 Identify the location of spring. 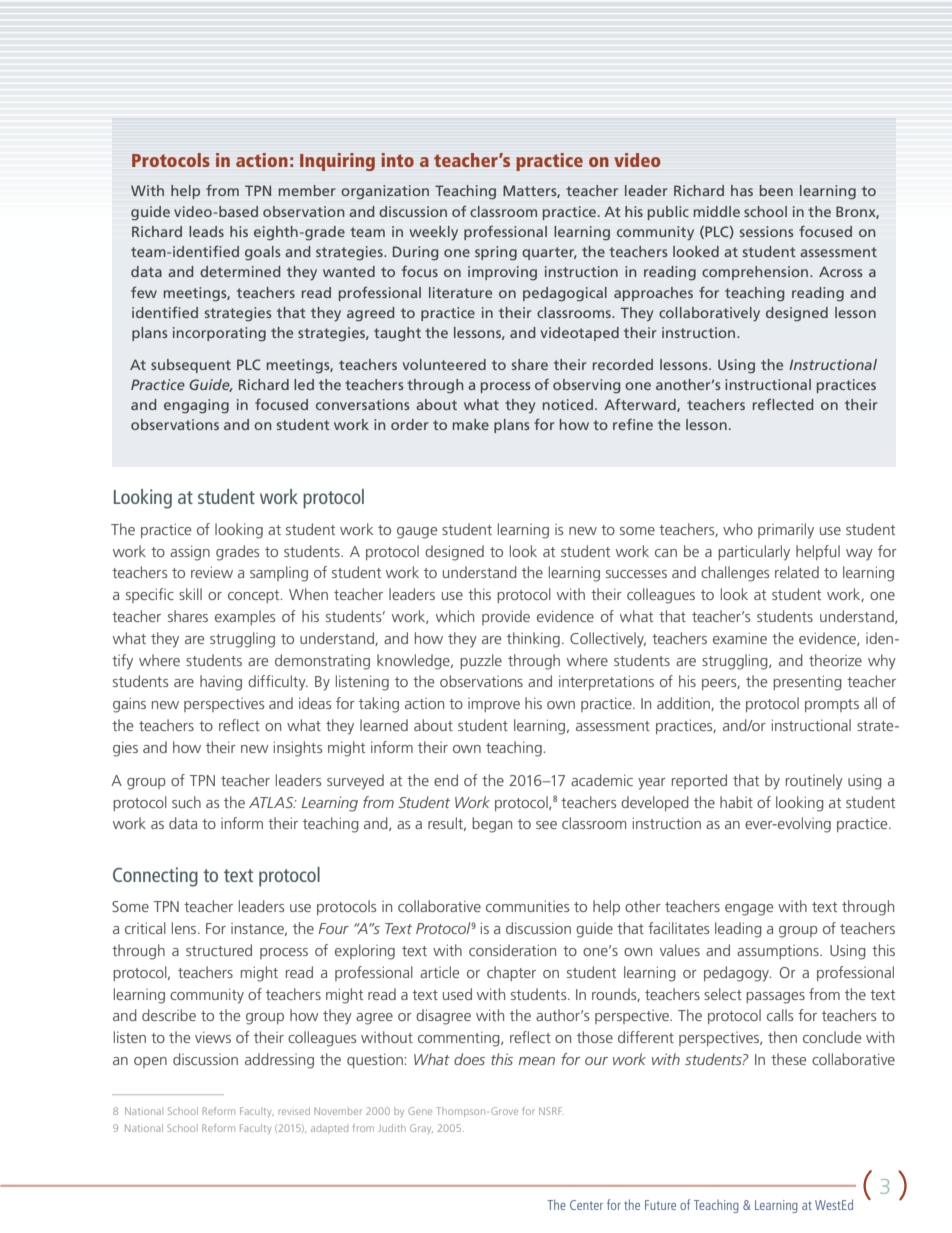
(496, 253).
